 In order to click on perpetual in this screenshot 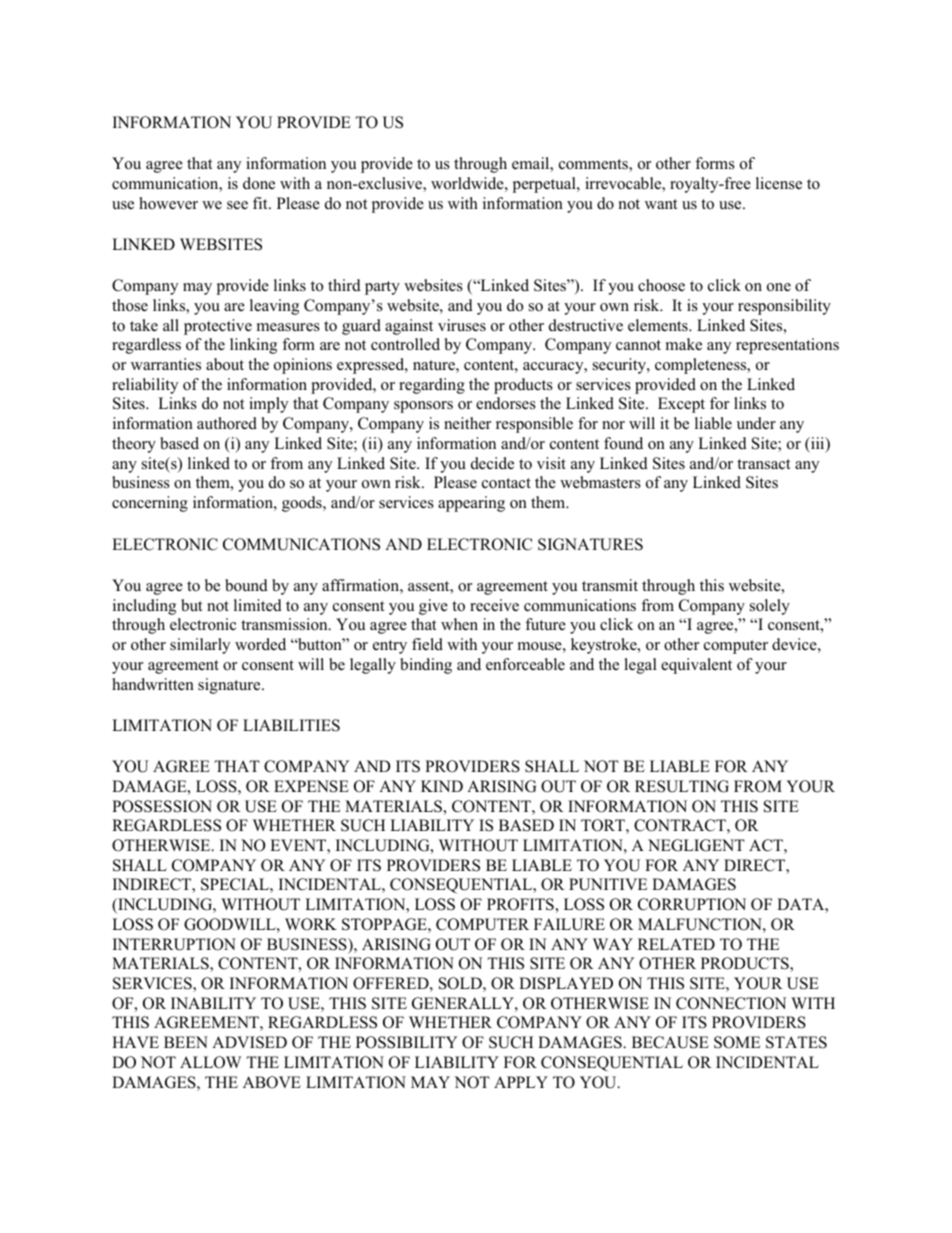, I will do `click(545, 185)`.
